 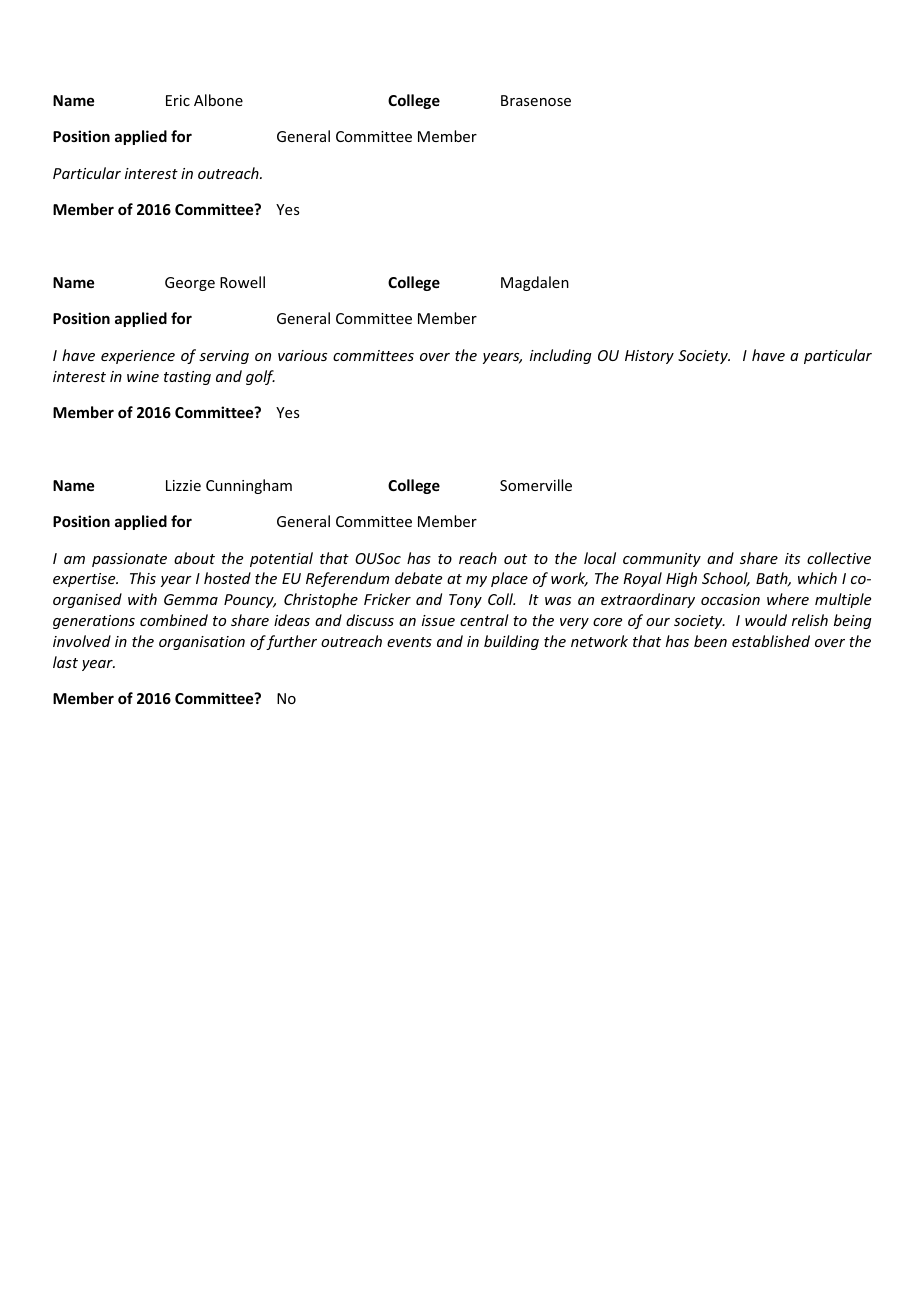 What do you see at coordinates (178, 100) in the image?
I see `Eric` at bounding box center [178, 100].
